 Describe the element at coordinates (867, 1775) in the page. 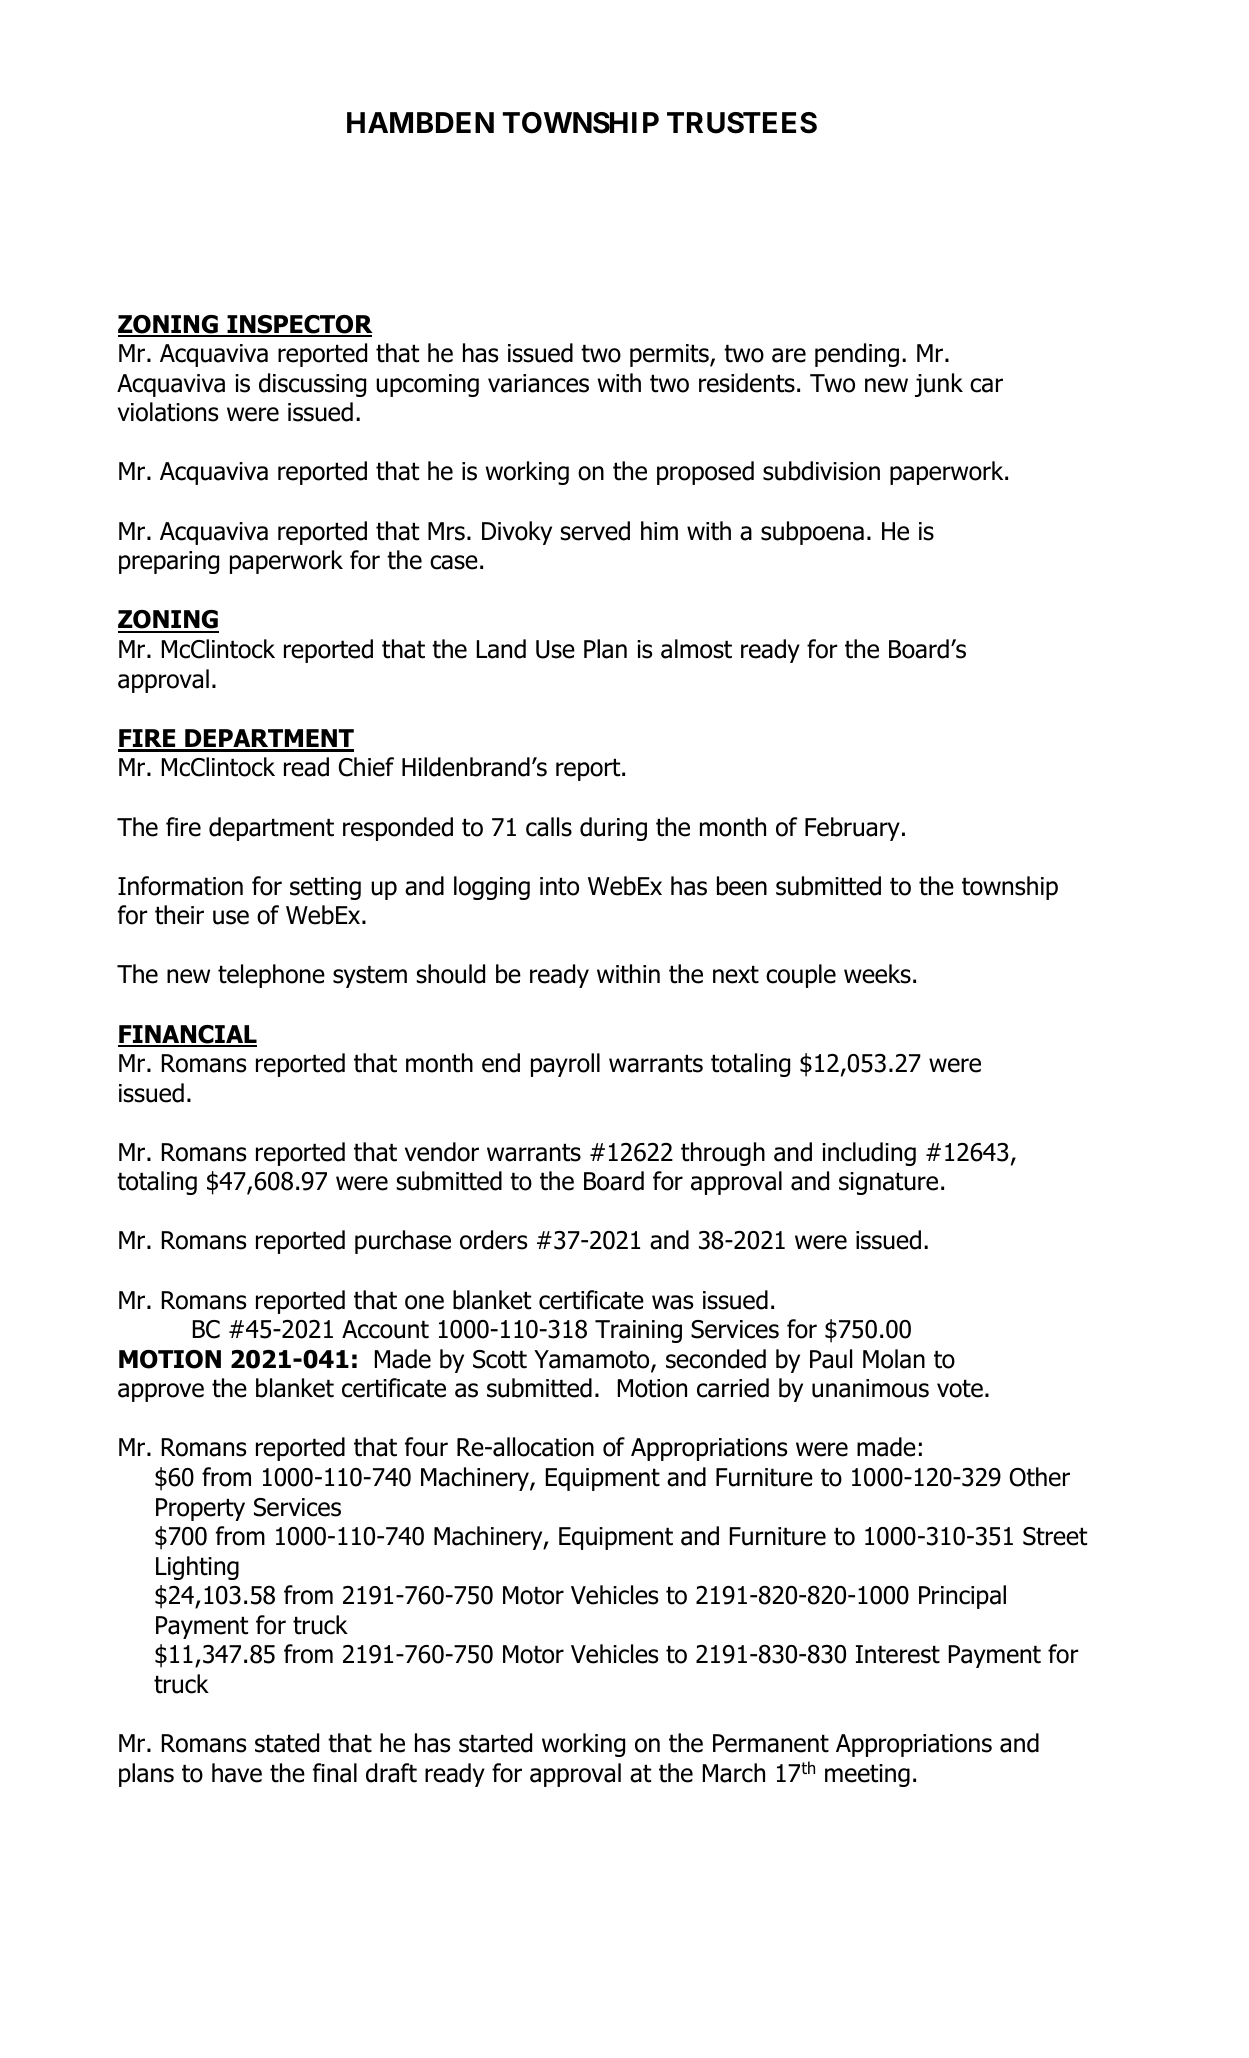

I see `meeting` at that location.
